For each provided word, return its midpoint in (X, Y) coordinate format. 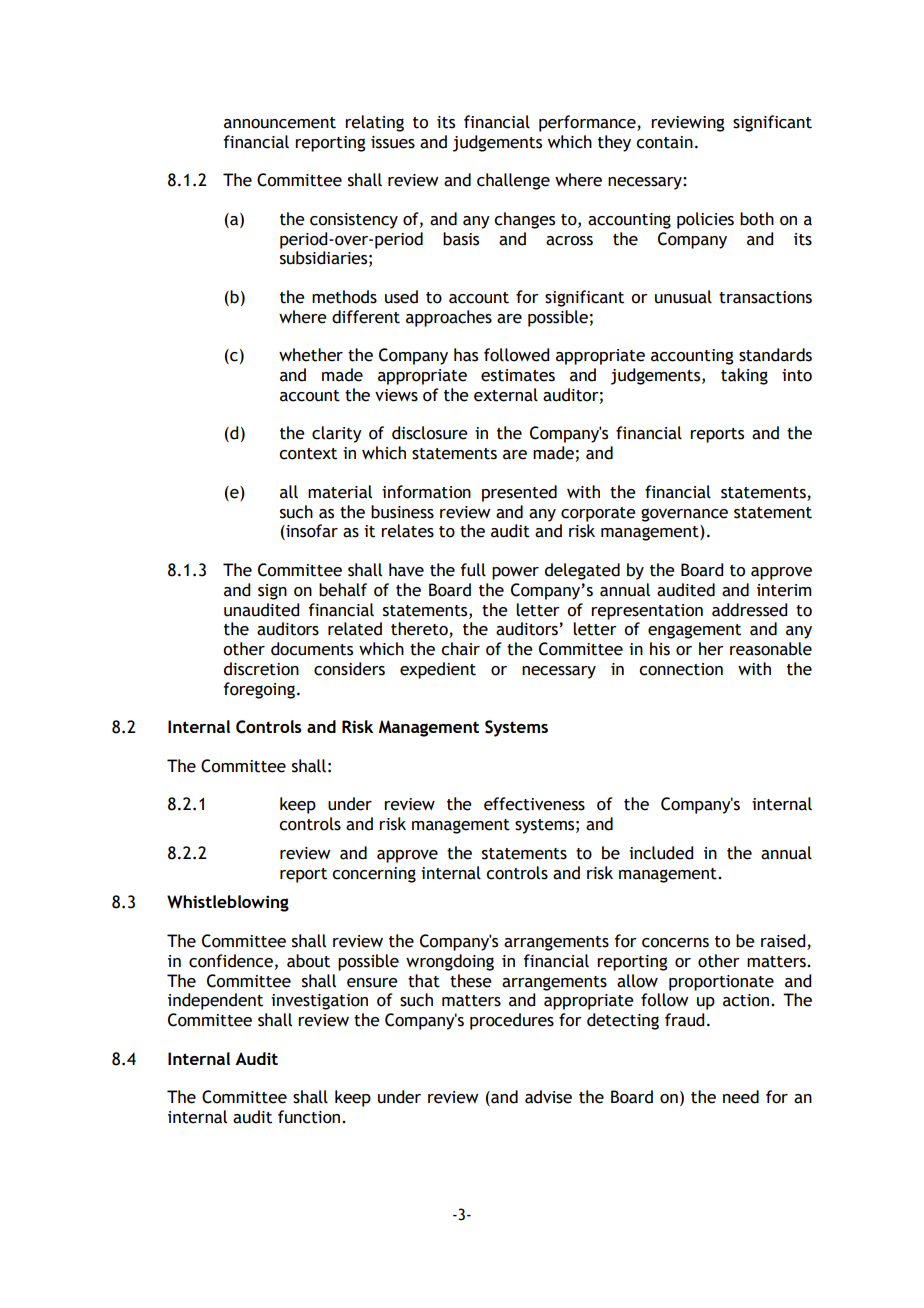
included (661, 853)
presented (519, 493)
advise (548, 1097)
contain (664, 142)
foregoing (259, 690)
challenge (513, 181)
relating (374, 123)
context (308, 454)
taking (744, 376)
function (310, 1117)
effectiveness (534, 804)
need (741, 1097)
